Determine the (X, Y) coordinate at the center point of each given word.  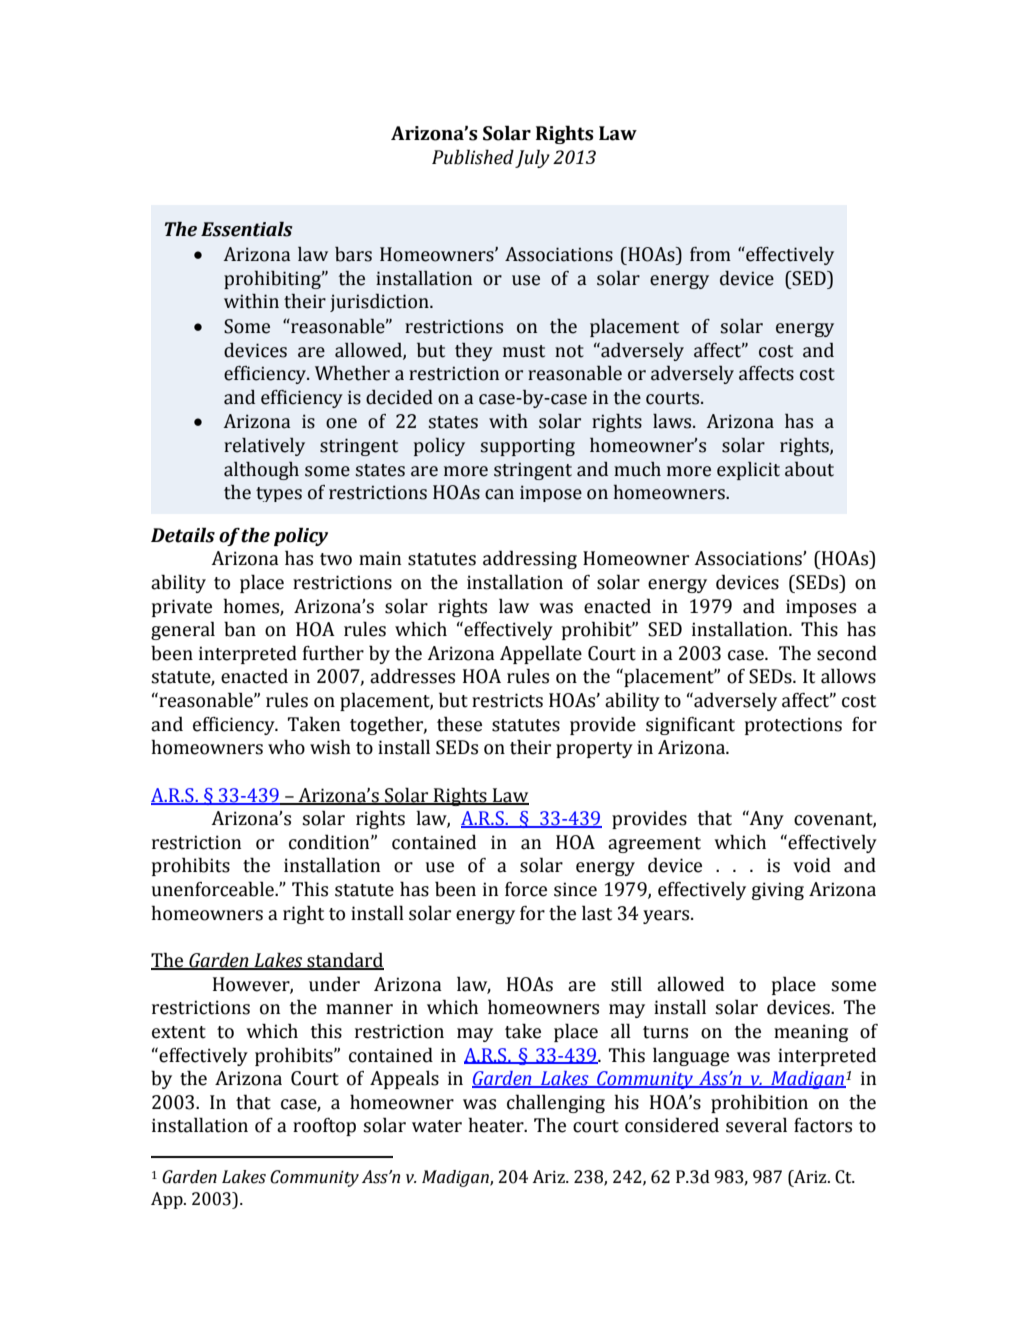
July (532, 158)
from (710, 254)
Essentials (247, 229)
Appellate (541, 654)
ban (240, 629)
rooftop (324, 1127)
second (847, 653)
